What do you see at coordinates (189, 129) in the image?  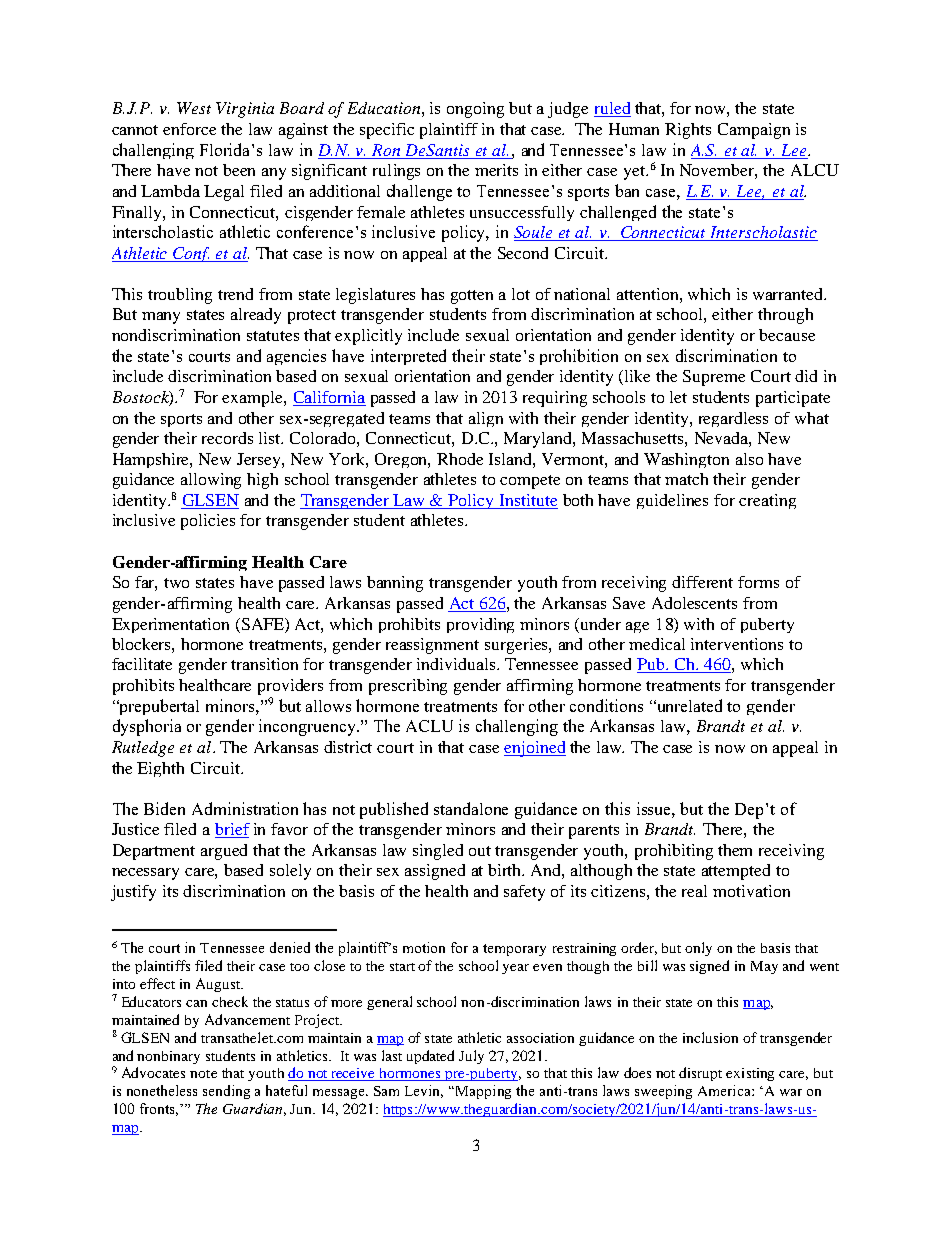 I see `enforce` at bounding box center [189, 129].
